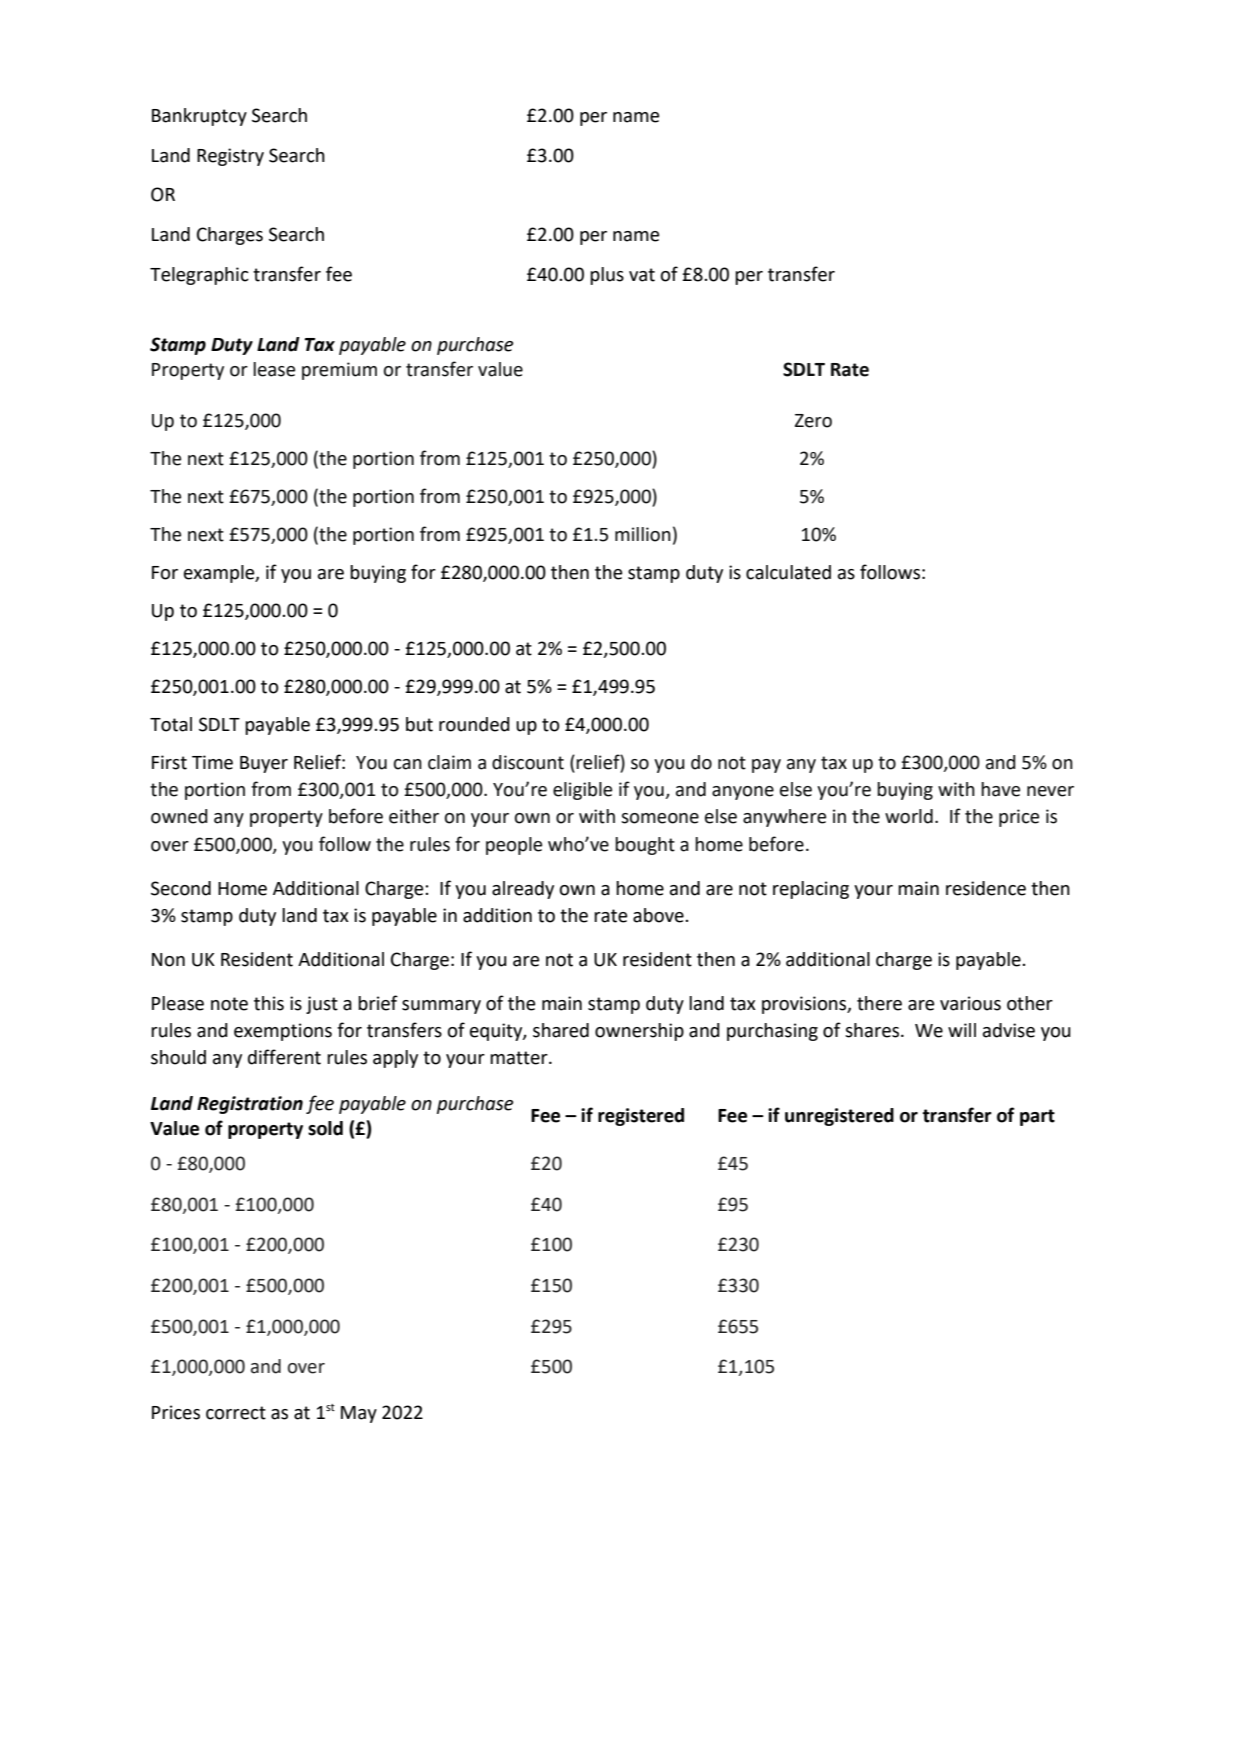 The image size is (1243, 1758). I want to click on plus, so click(607, 276).
